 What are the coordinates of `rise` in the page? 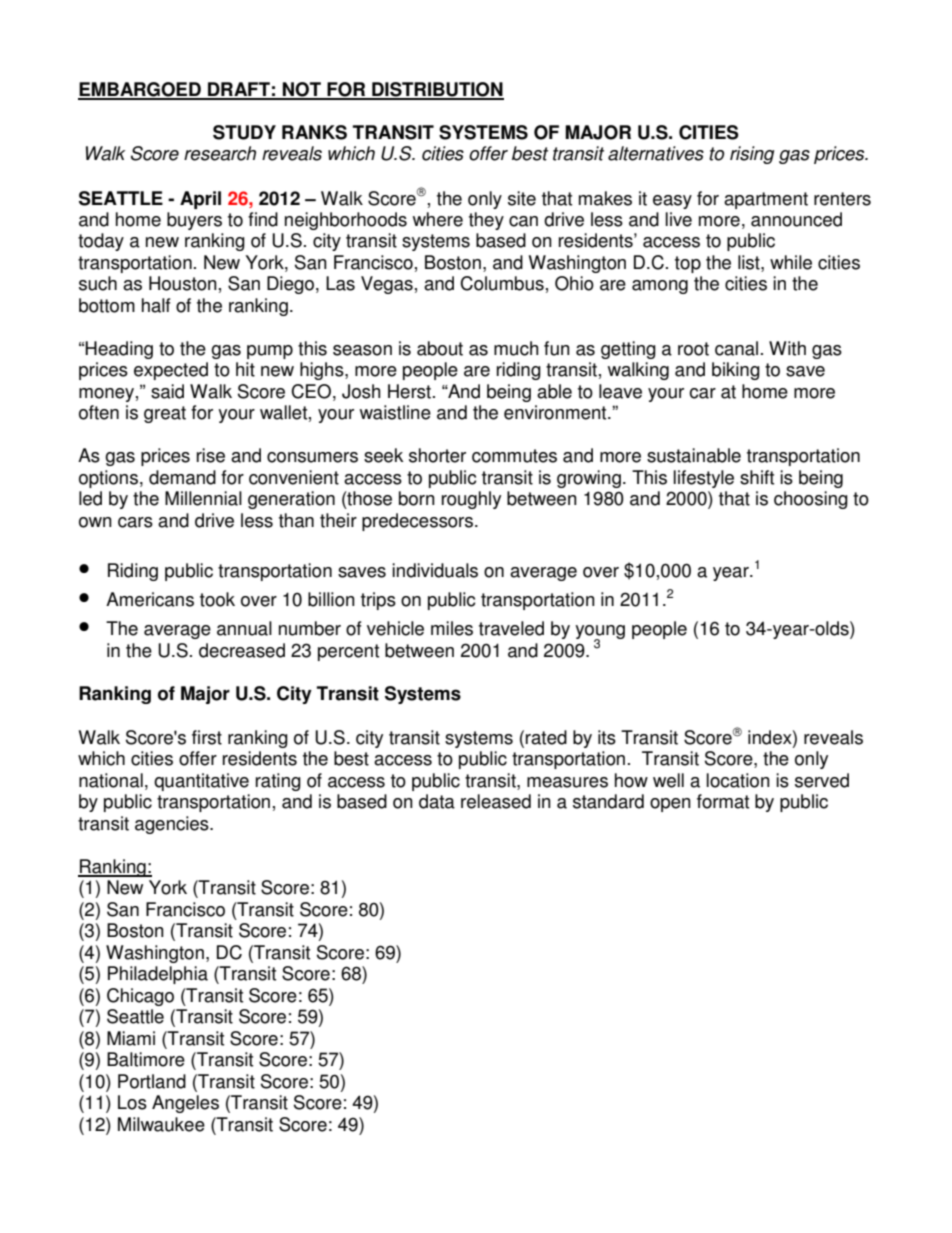 It's located at (211, 455).
